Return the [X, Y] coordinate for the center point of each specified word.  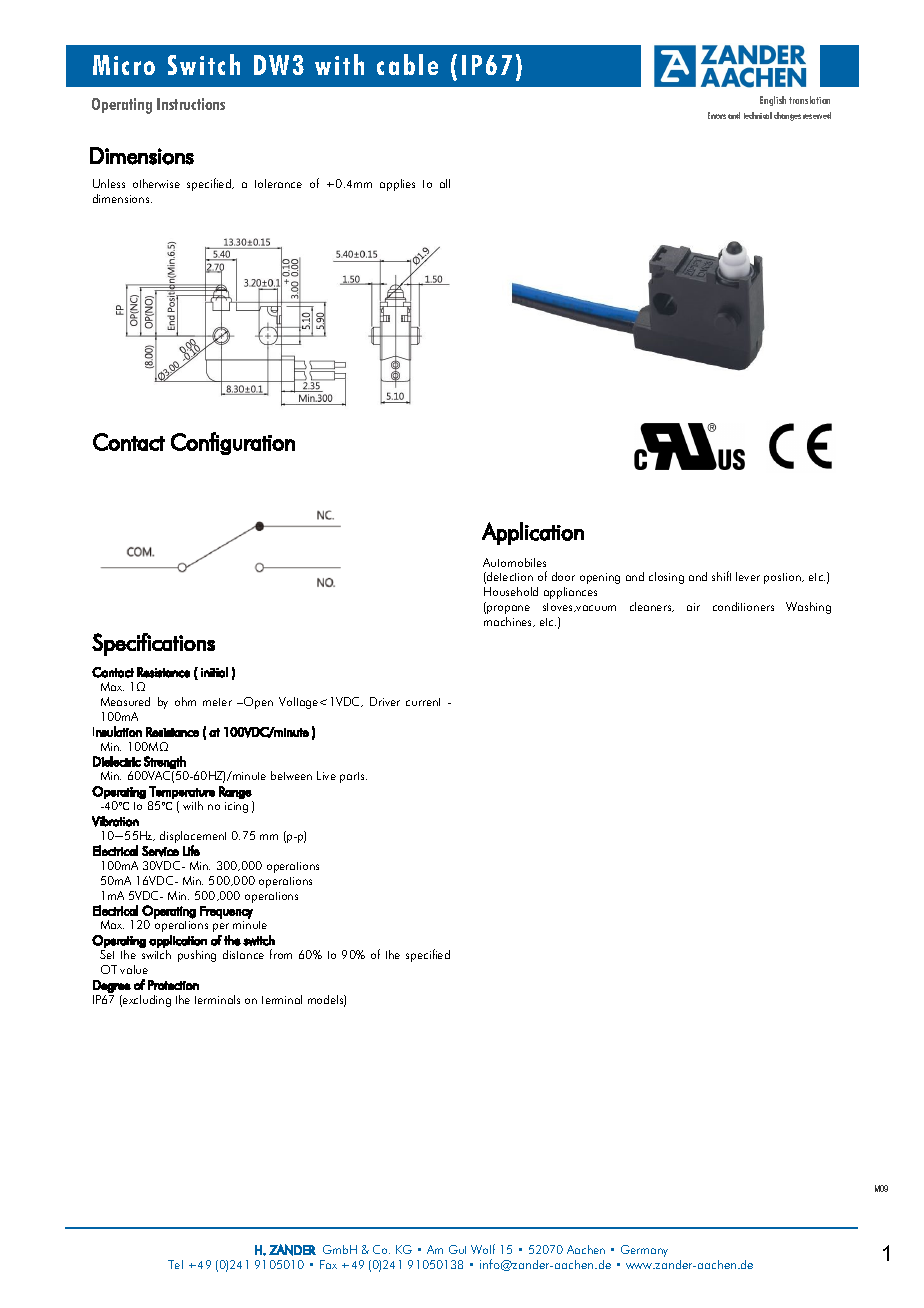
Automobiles [514, 562]
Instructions [191, 104]
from [281, 954]
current [423, 702]
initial [214, 672]
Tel [175, 1264]
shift [721, 576]
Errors [717, 115]
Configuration [233, 443]
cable [407, 64]
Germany [644, 1251]
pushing [197, 956]
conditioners [743, 606]
